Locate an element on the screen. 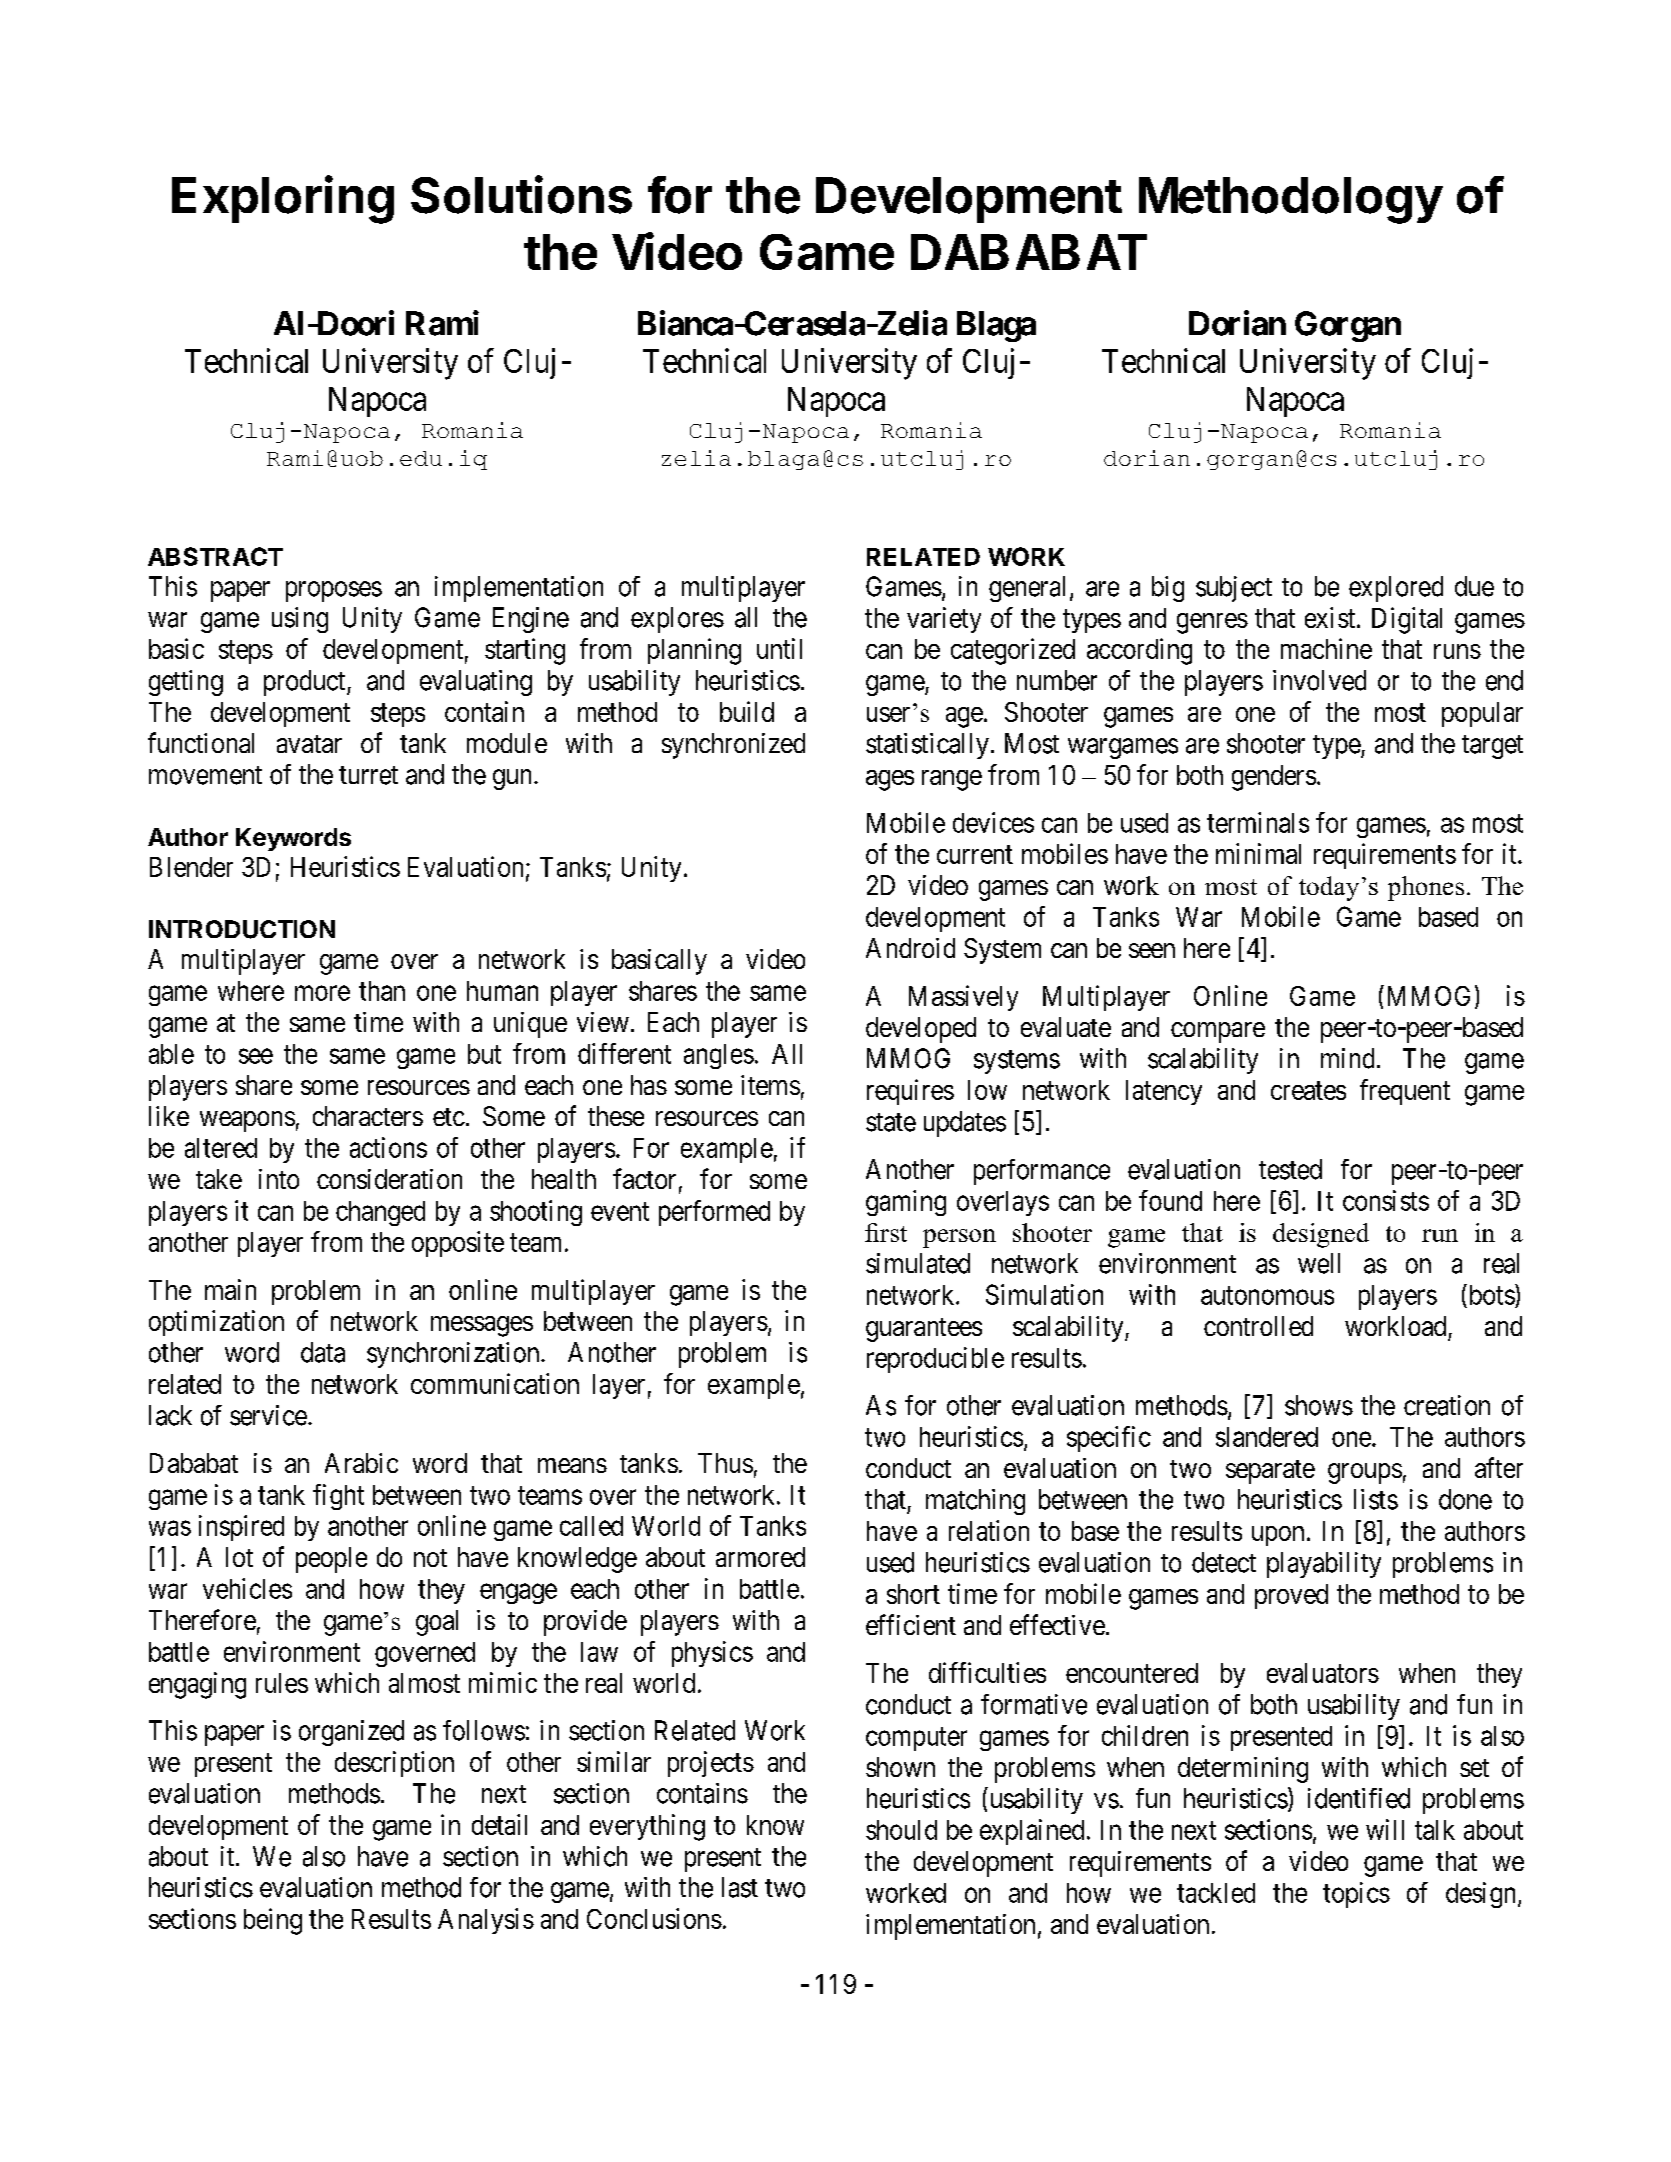  requires is located at coordinates (910, 1092).
